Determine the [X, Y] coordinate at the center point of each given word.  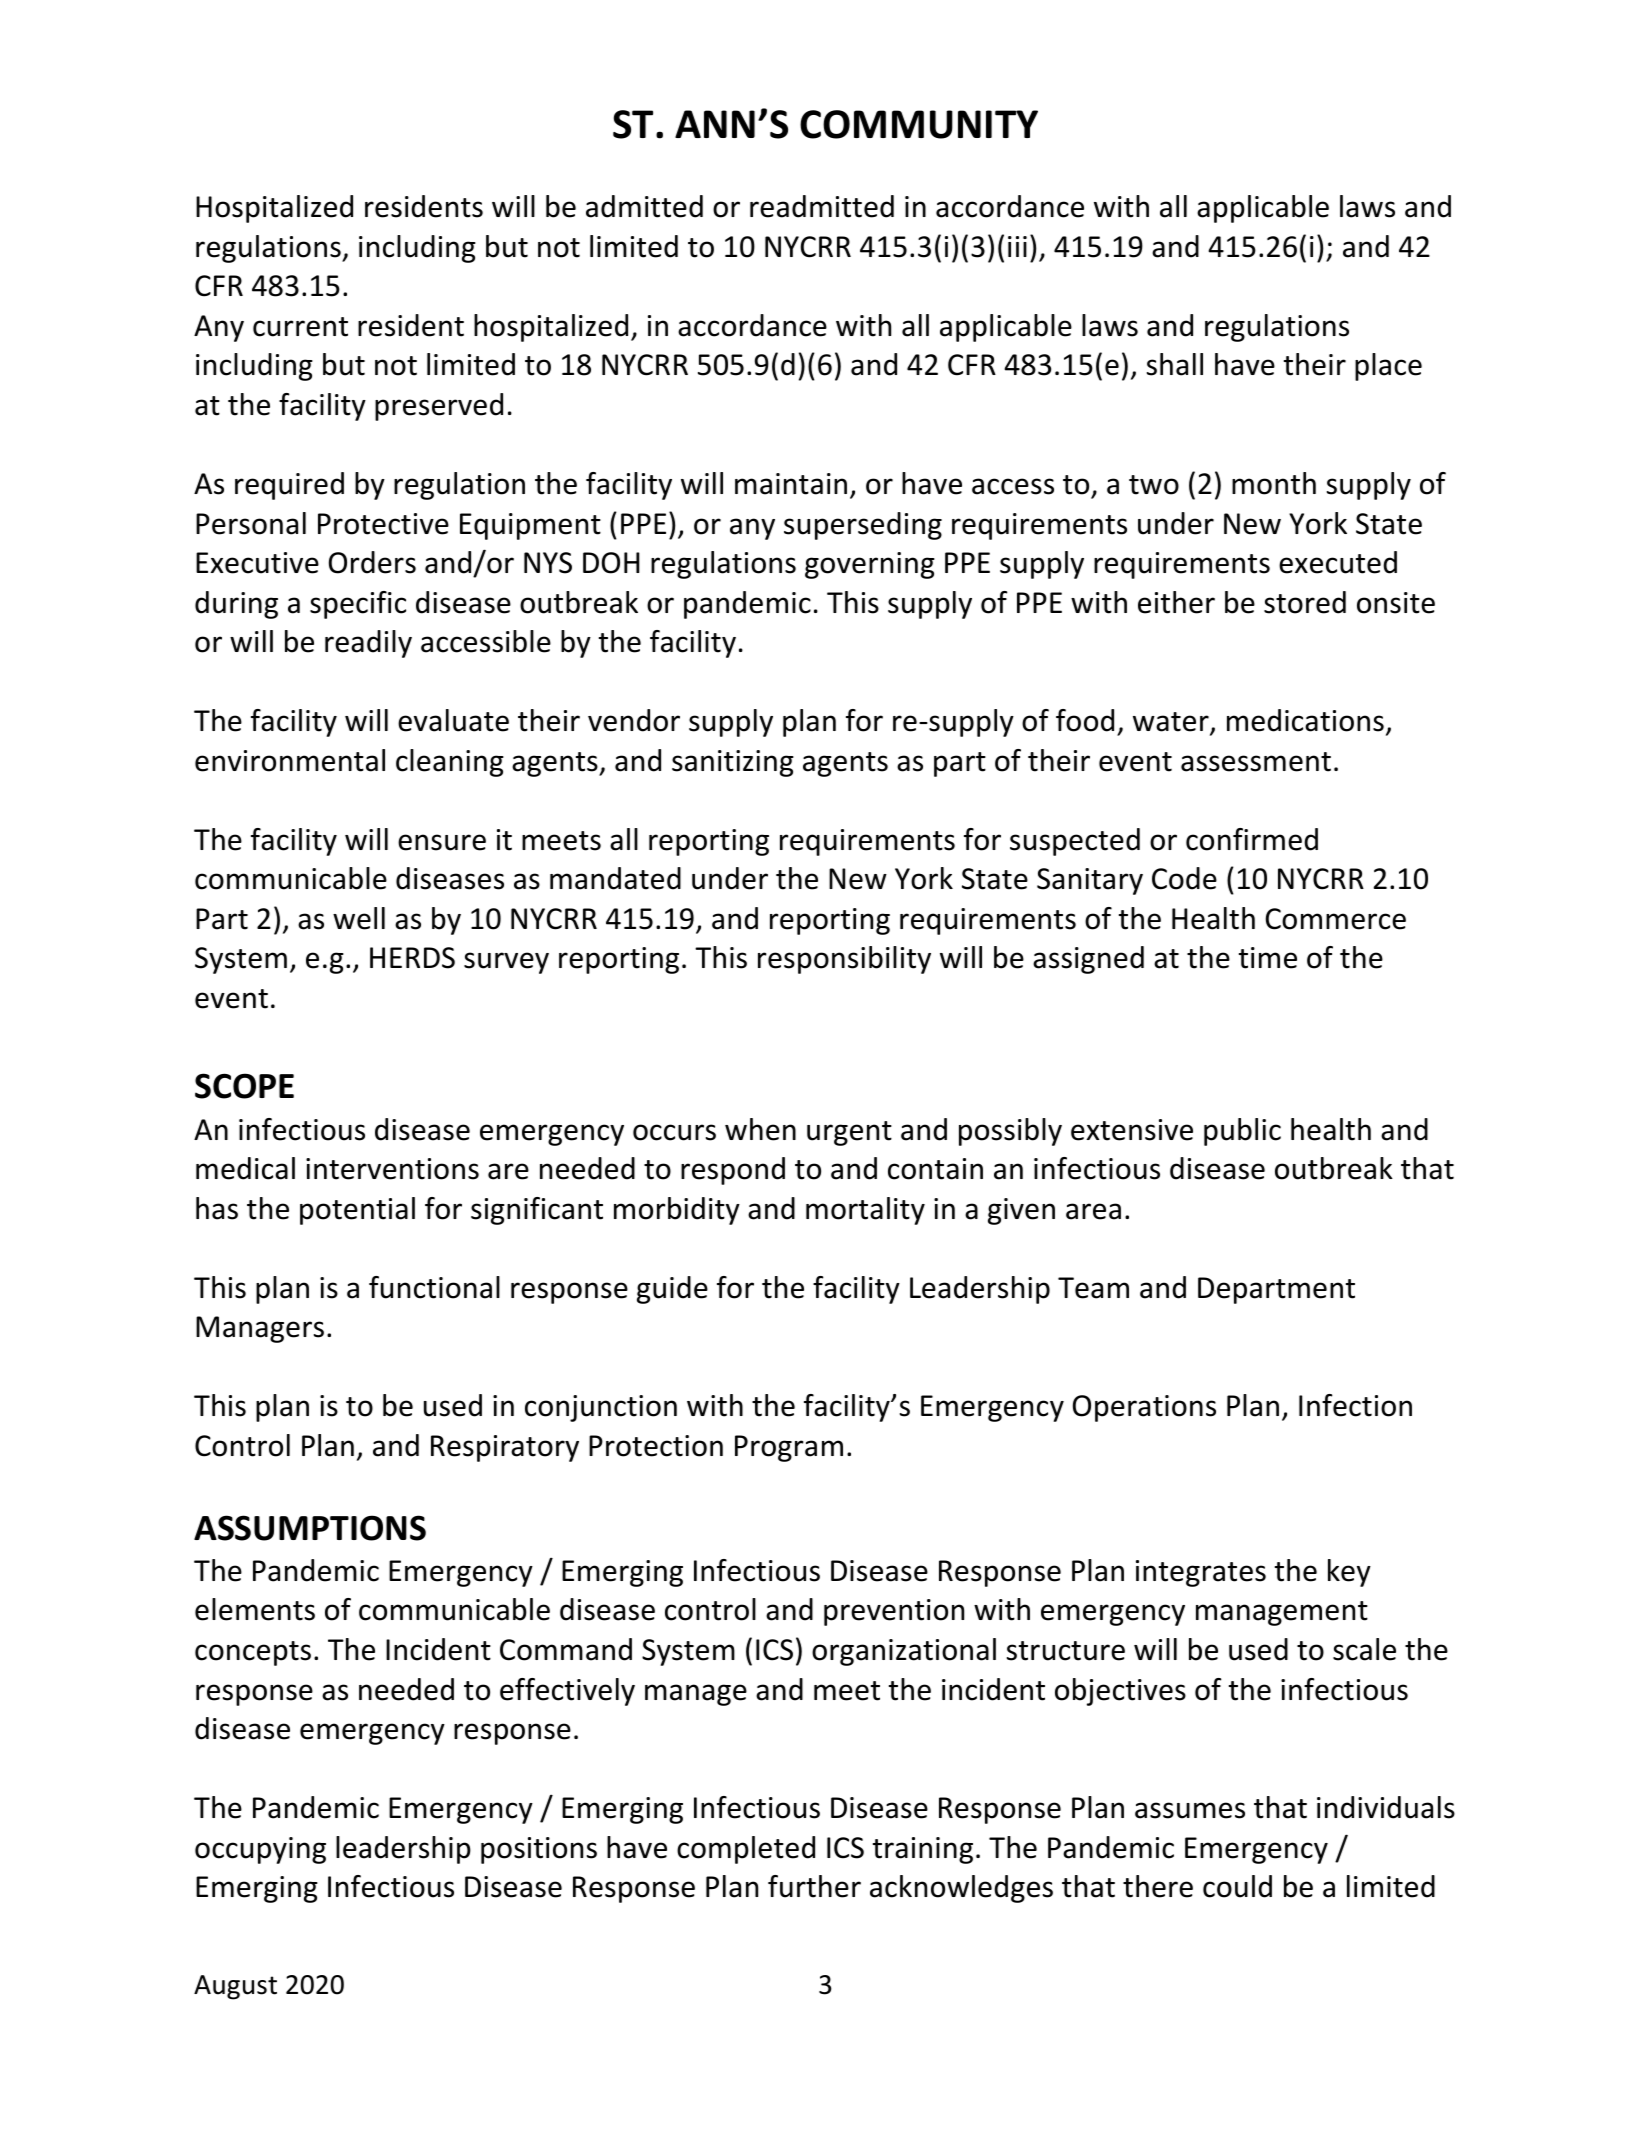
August [235, 1987]
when [760, 1129]
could [1237, 1886]
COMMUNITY [919, 124]
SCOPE [244, 1086]
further [814, 1886]
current [300, 327]
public [1242, 1132]
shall [1175, 364]
